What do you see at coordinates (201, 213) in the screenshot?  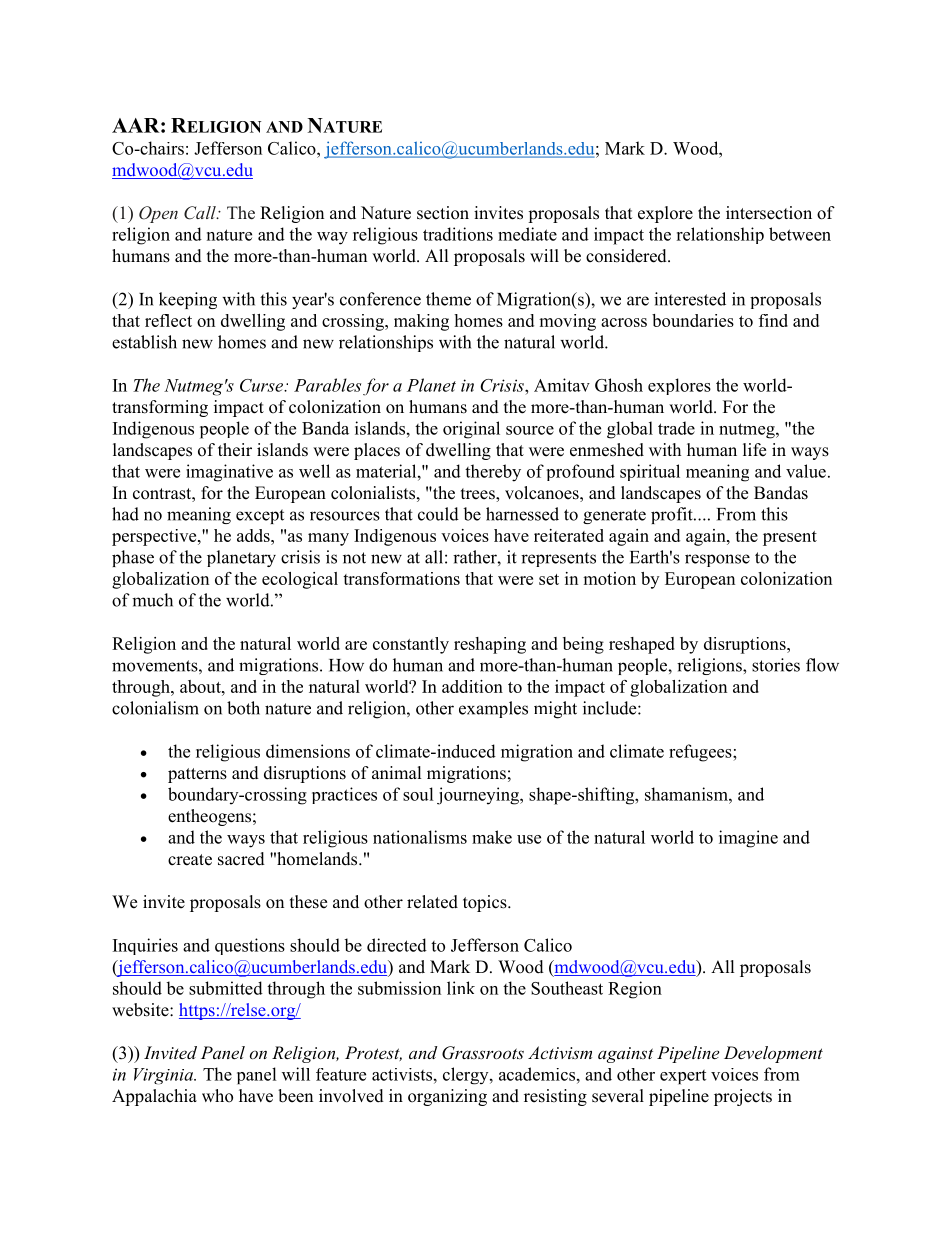 I see `Call` at bounding box center [201, 213].
